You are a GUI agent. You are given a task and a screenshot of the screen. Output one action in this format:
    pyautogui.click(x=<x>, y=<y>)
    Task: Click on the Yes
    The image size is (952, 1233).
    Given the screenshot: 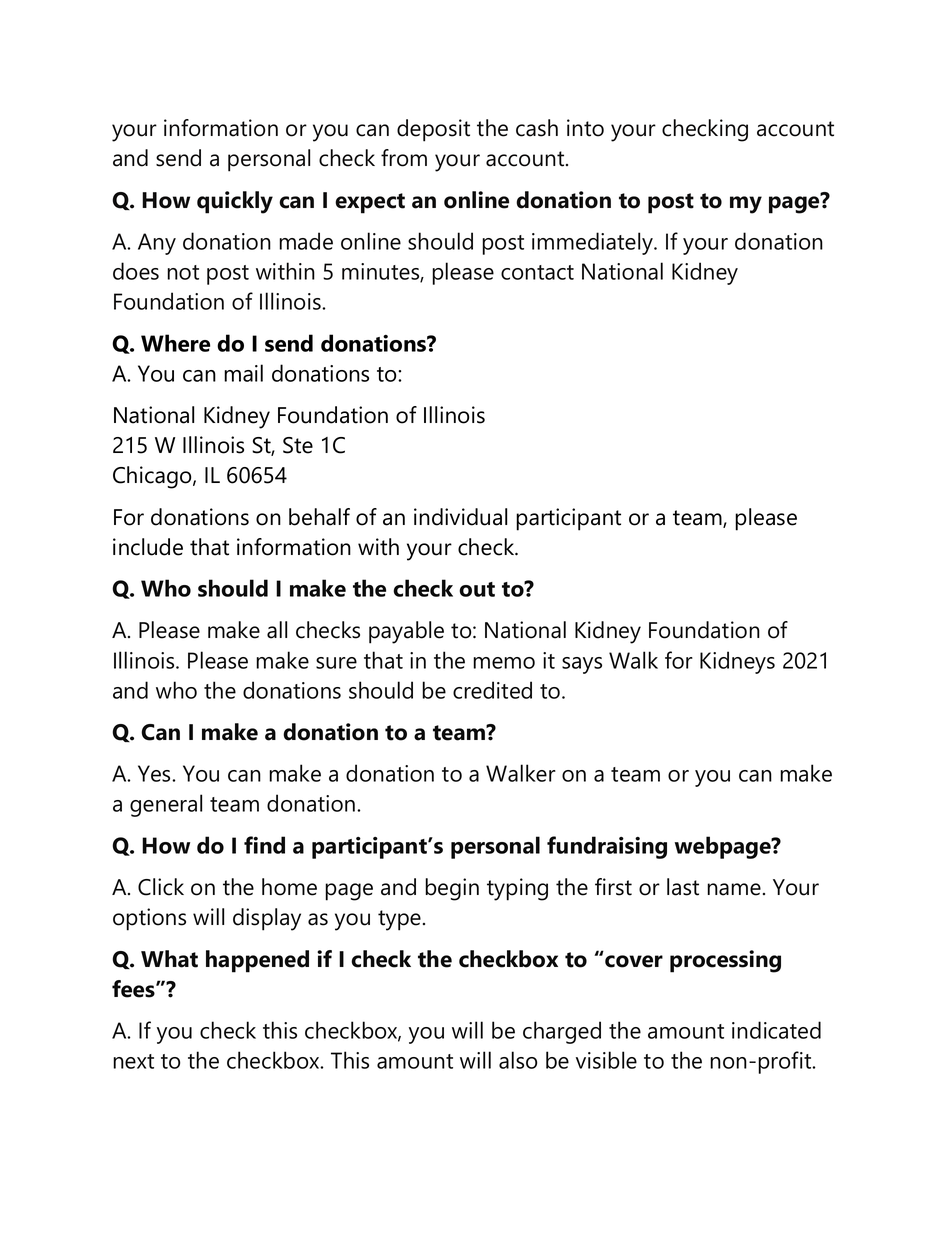 What is the action you would take?
    pyautogui.click(x=155, y=773)
